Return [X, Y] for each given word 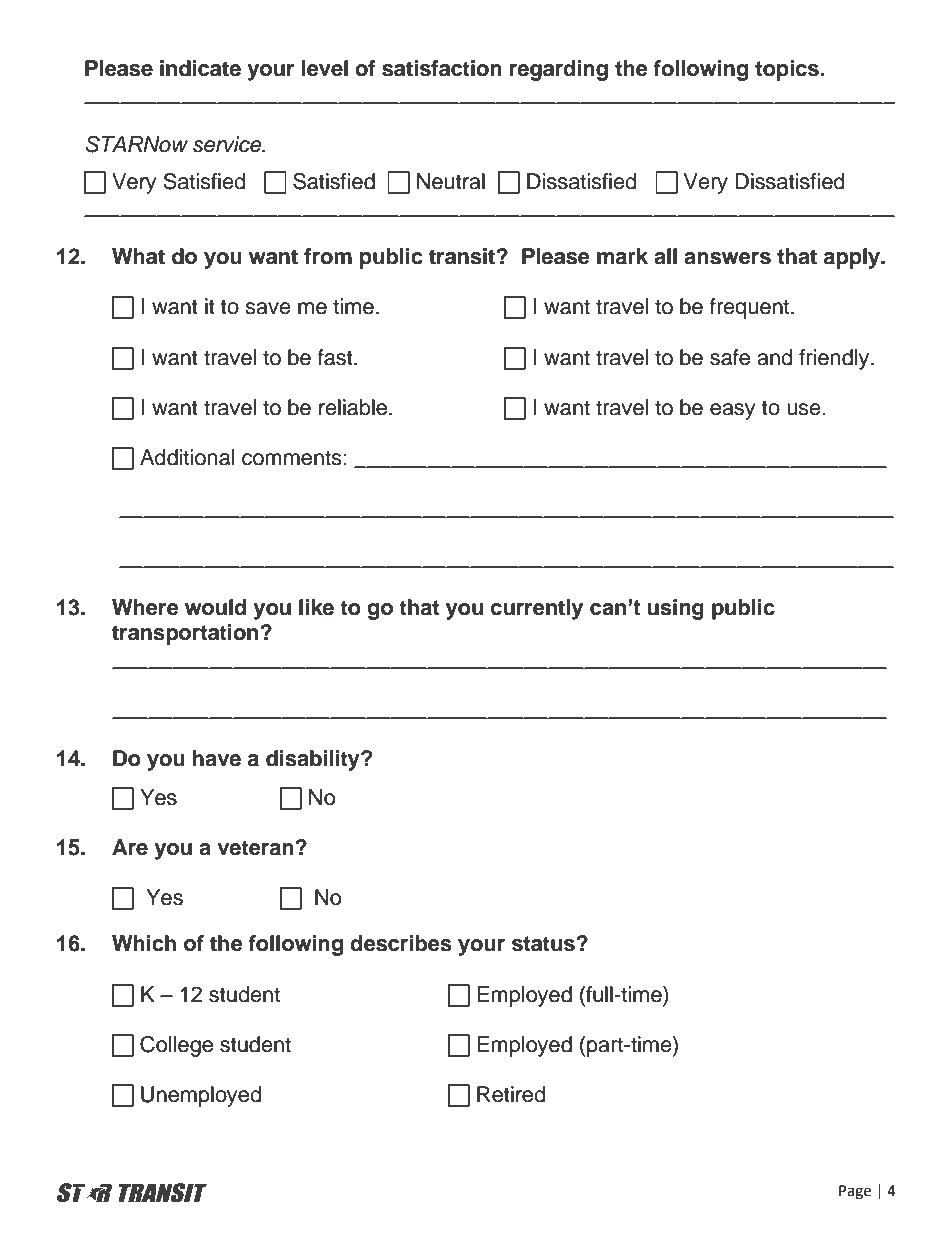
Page [855, 1192]
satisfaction [442, 68]
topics [788, 70]
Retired [511, 1094]
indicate [200, 68]
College [176, 1046]
